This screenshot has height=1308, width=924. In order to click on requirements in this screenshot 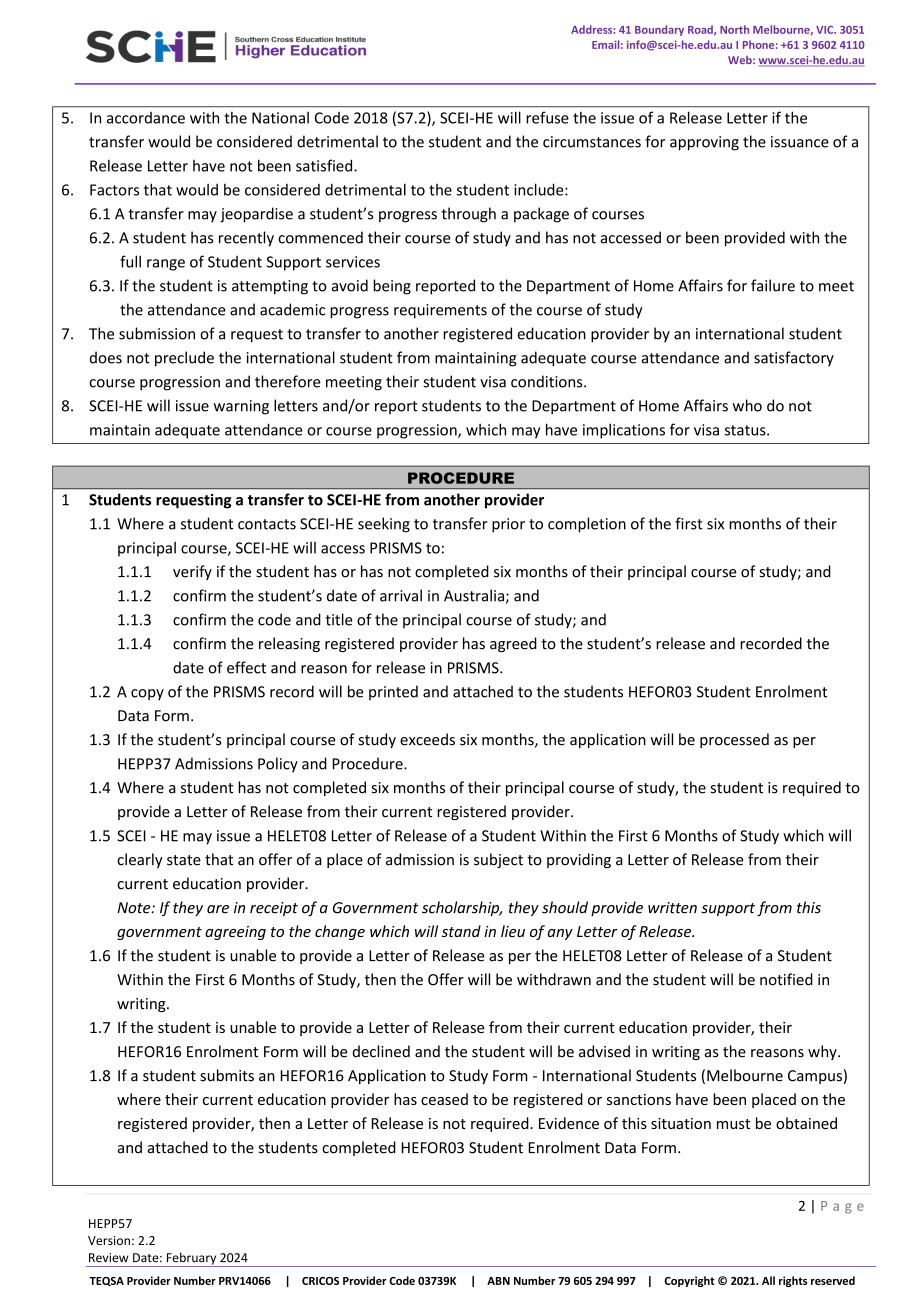, I will do `click(440, 311)`.
